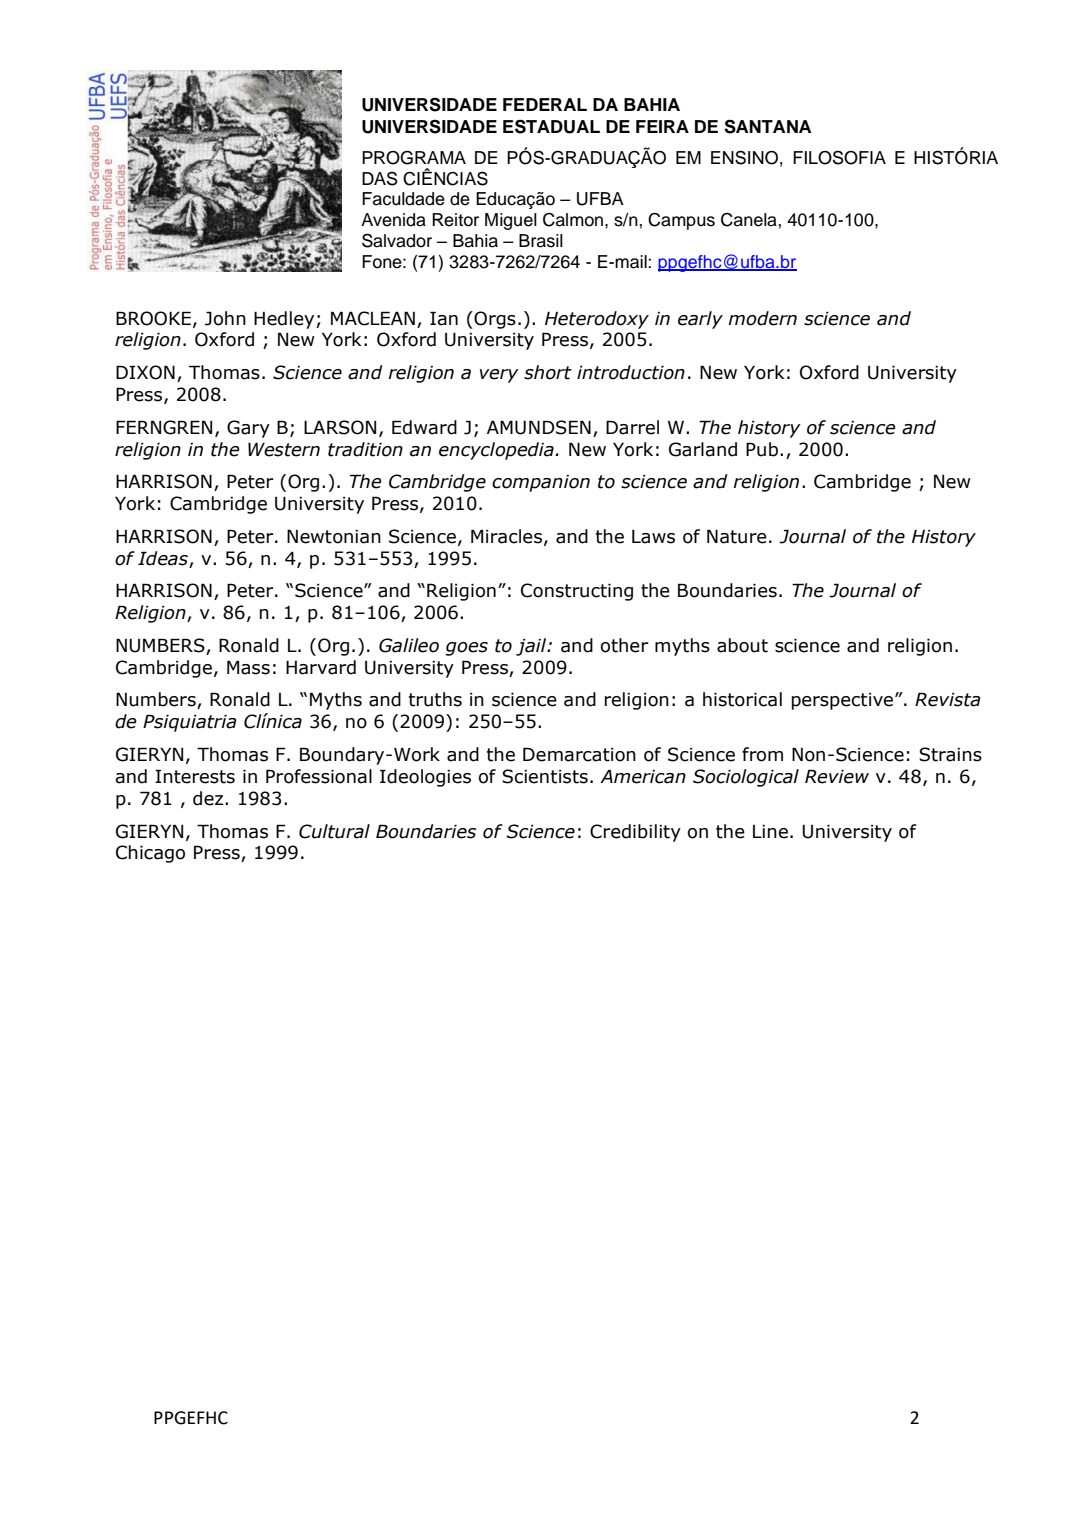 Image resolution: width=1073 pixels, height=1516 pixels. What do you see at coordinates (532, 647) in the page?
I see `jail` at bounding box center [532, 647].
